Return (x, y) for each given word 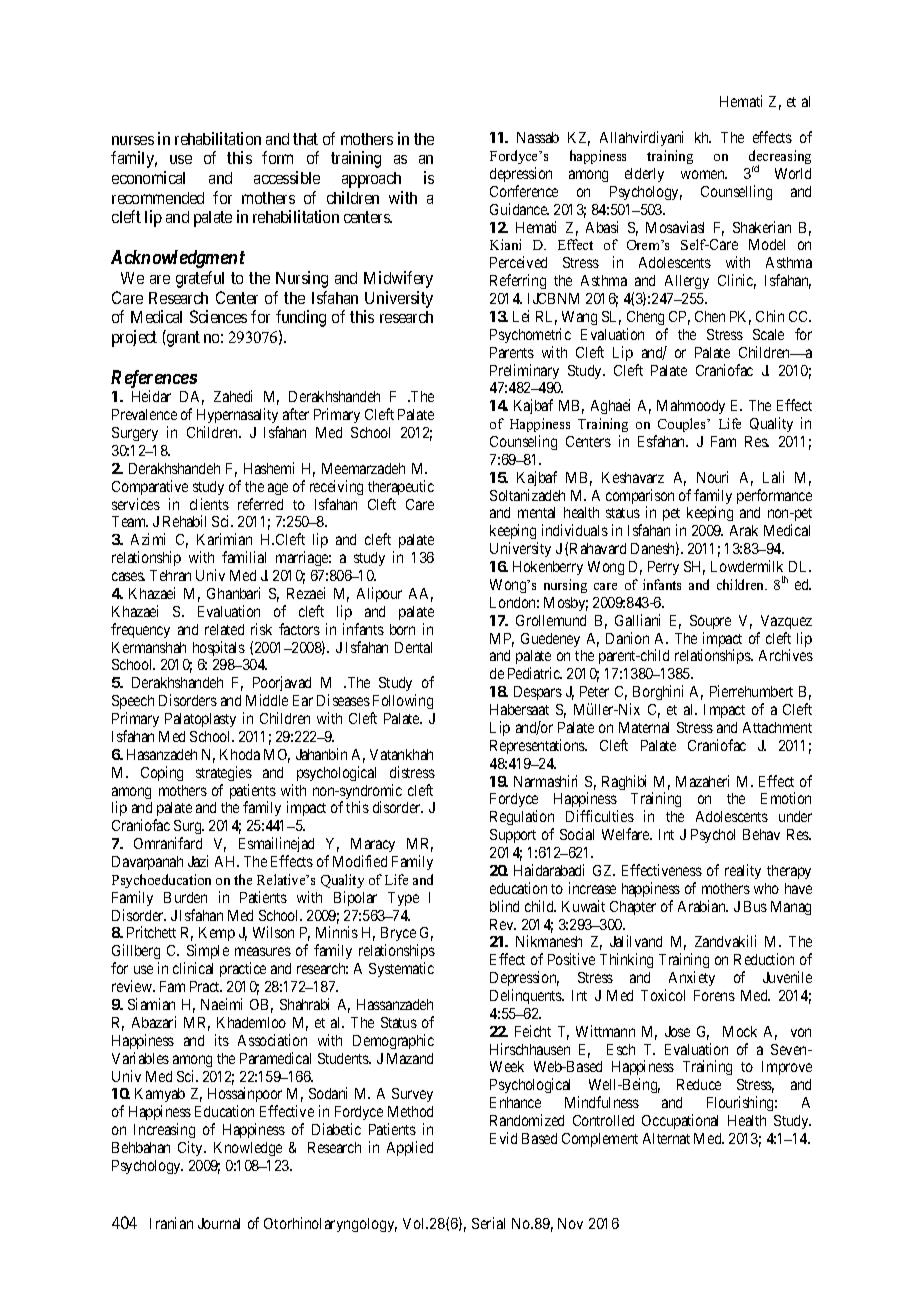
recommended (158, 198)
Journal (219, 1223)
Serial (488, 1223)
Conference (524, 191)
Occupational (680, 1121)
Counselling (736, 192)
